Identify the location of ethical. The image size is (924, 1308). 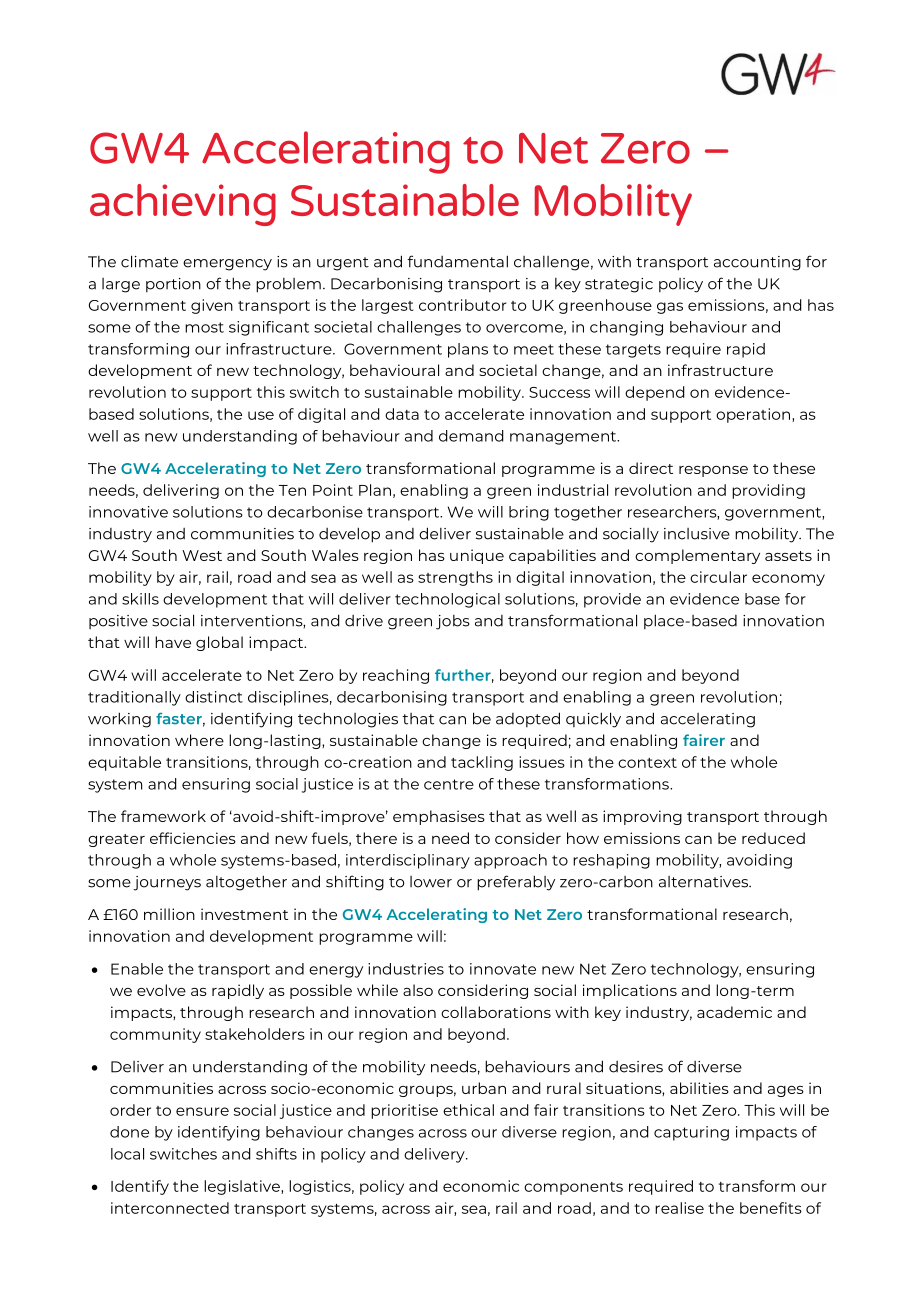
(468, 1110).
